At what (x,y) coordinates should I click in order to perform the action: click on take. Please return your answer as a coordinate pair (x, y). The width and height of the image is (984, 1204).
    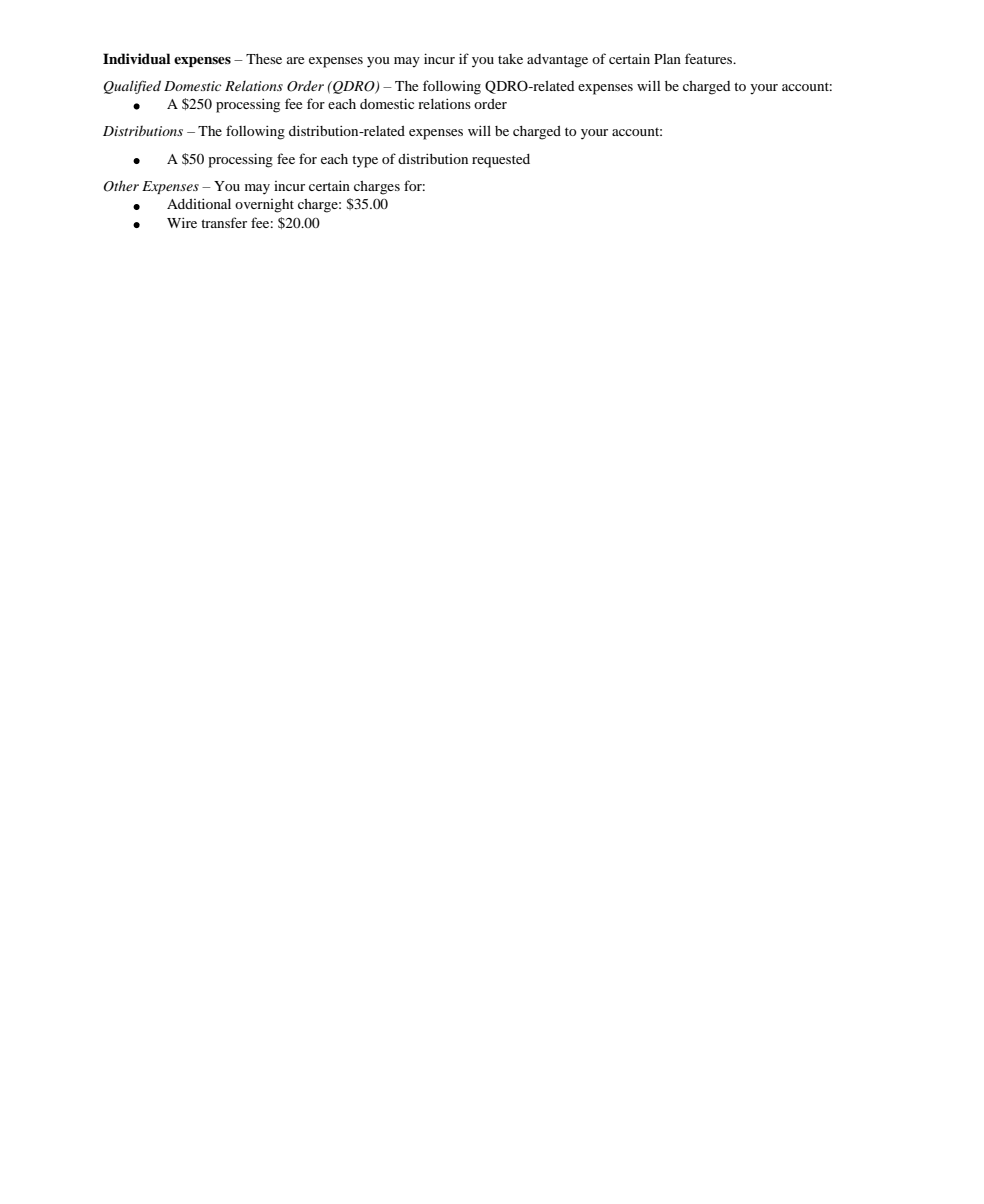
    Looking at the image, I should click on (510, 59).
